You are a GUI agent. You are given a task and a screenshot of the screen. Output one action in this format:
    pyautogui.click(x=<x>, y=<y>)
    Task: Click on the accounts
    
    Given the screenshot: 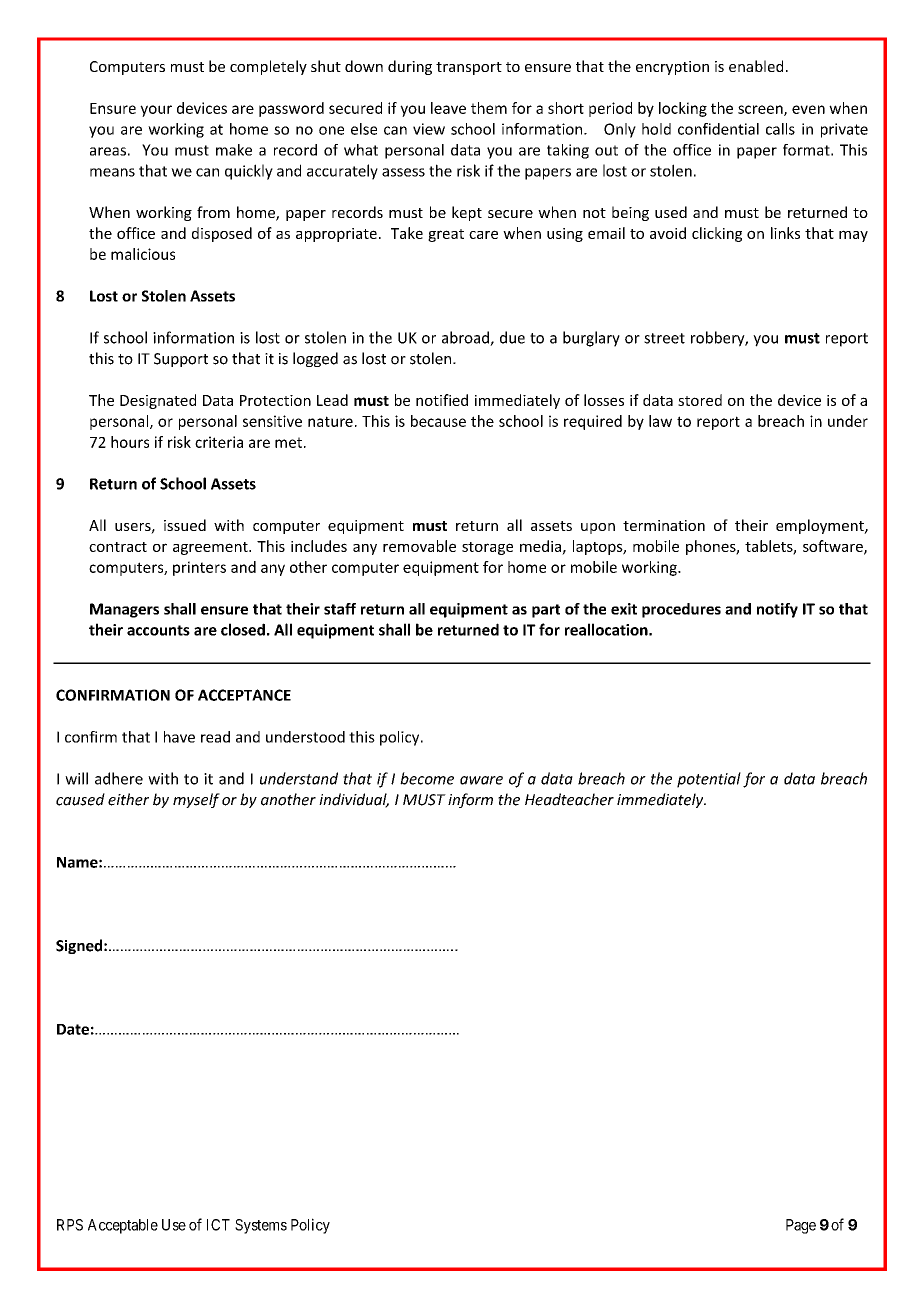 What is the action you would take?
    pyautogui.click(x=158, y=630)
